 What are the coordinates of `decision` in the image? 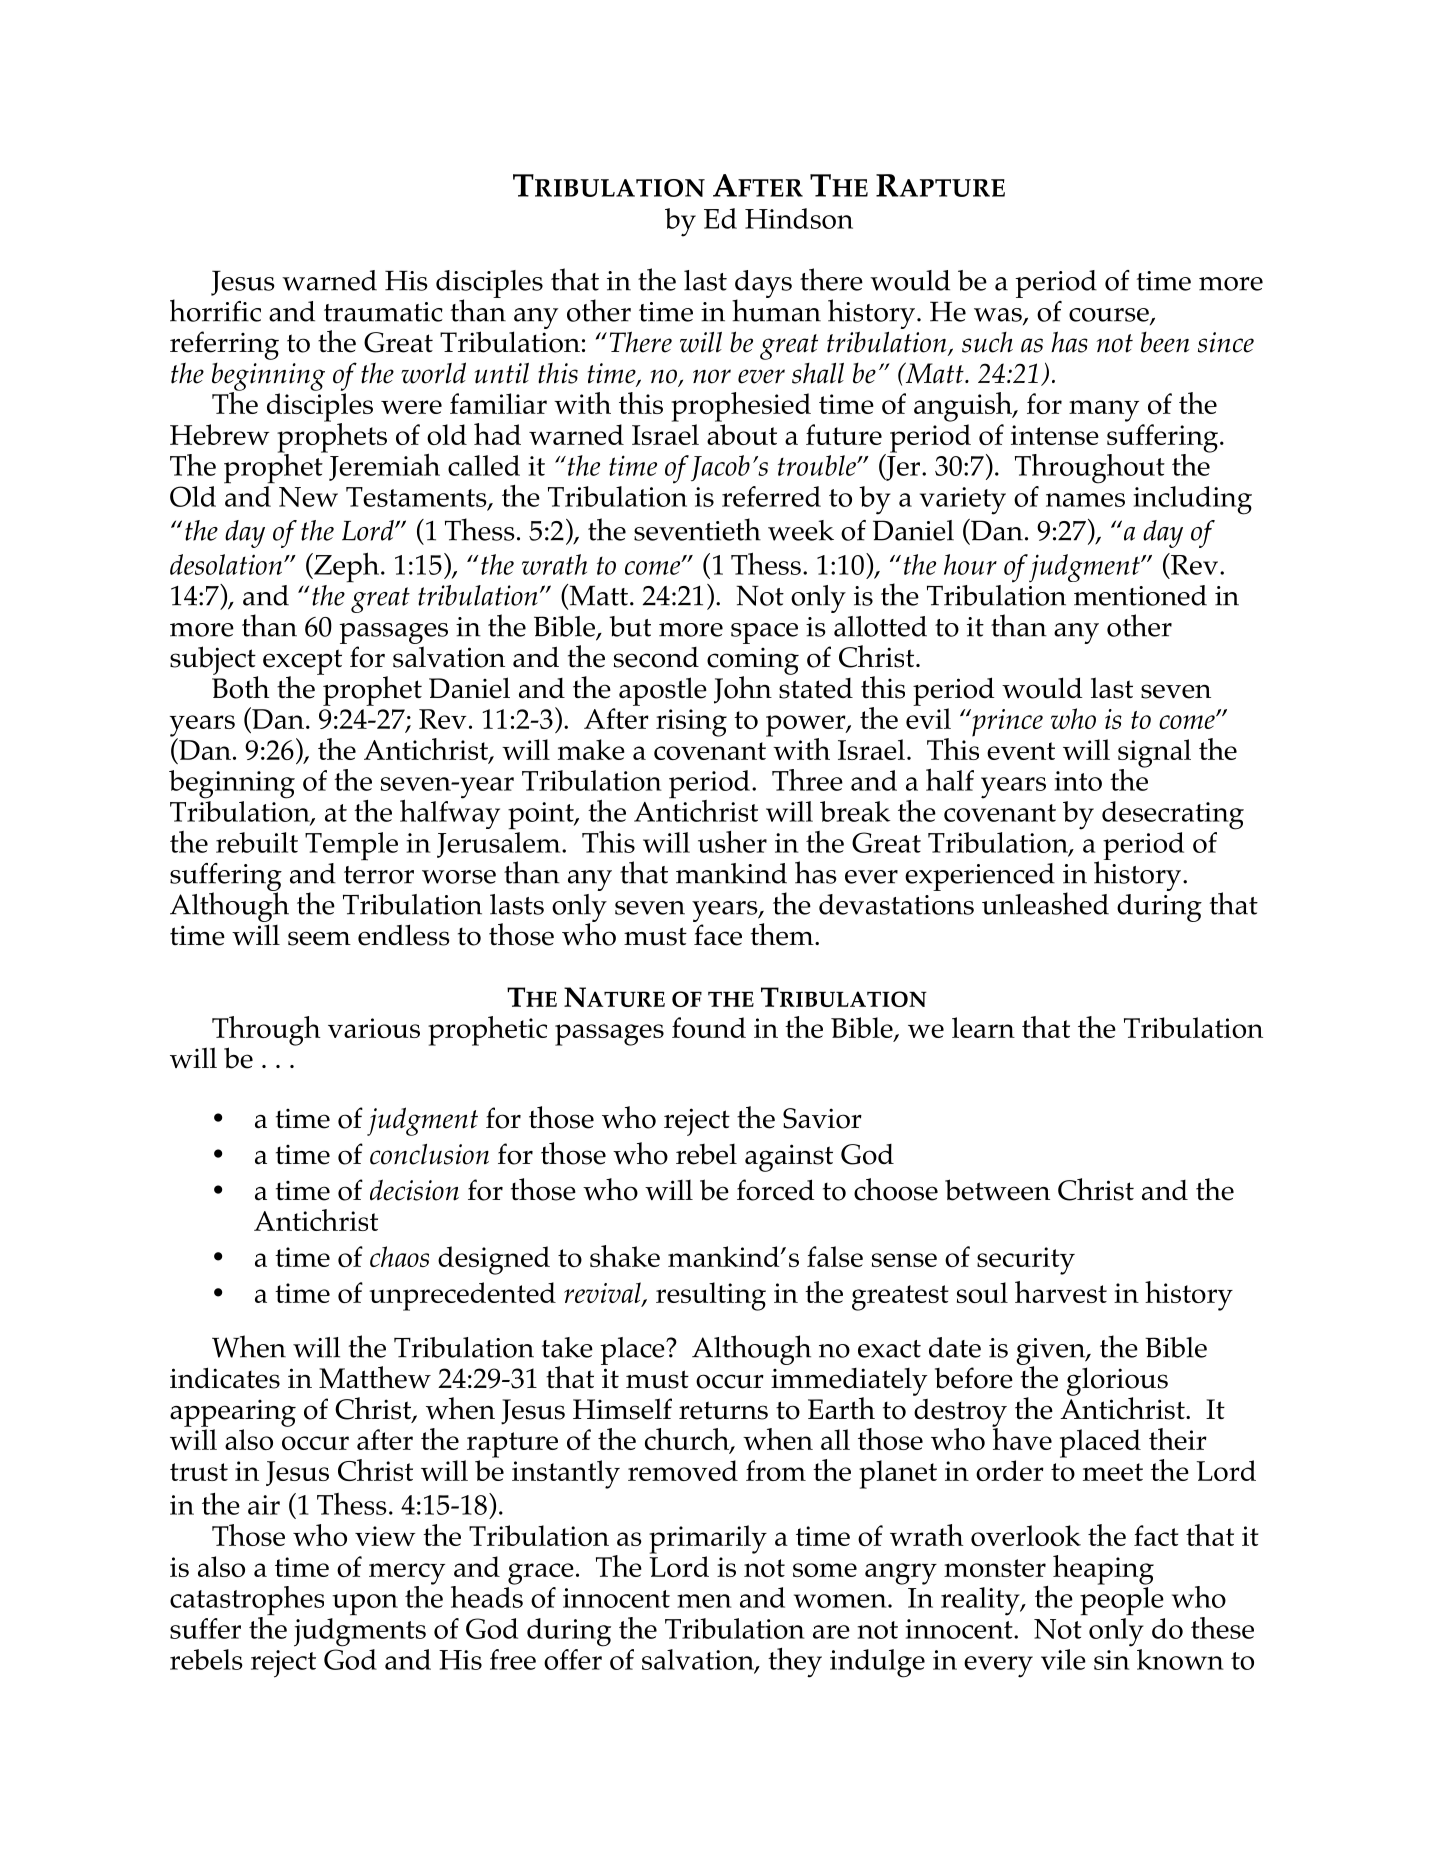 It's located at (414, 1190).
